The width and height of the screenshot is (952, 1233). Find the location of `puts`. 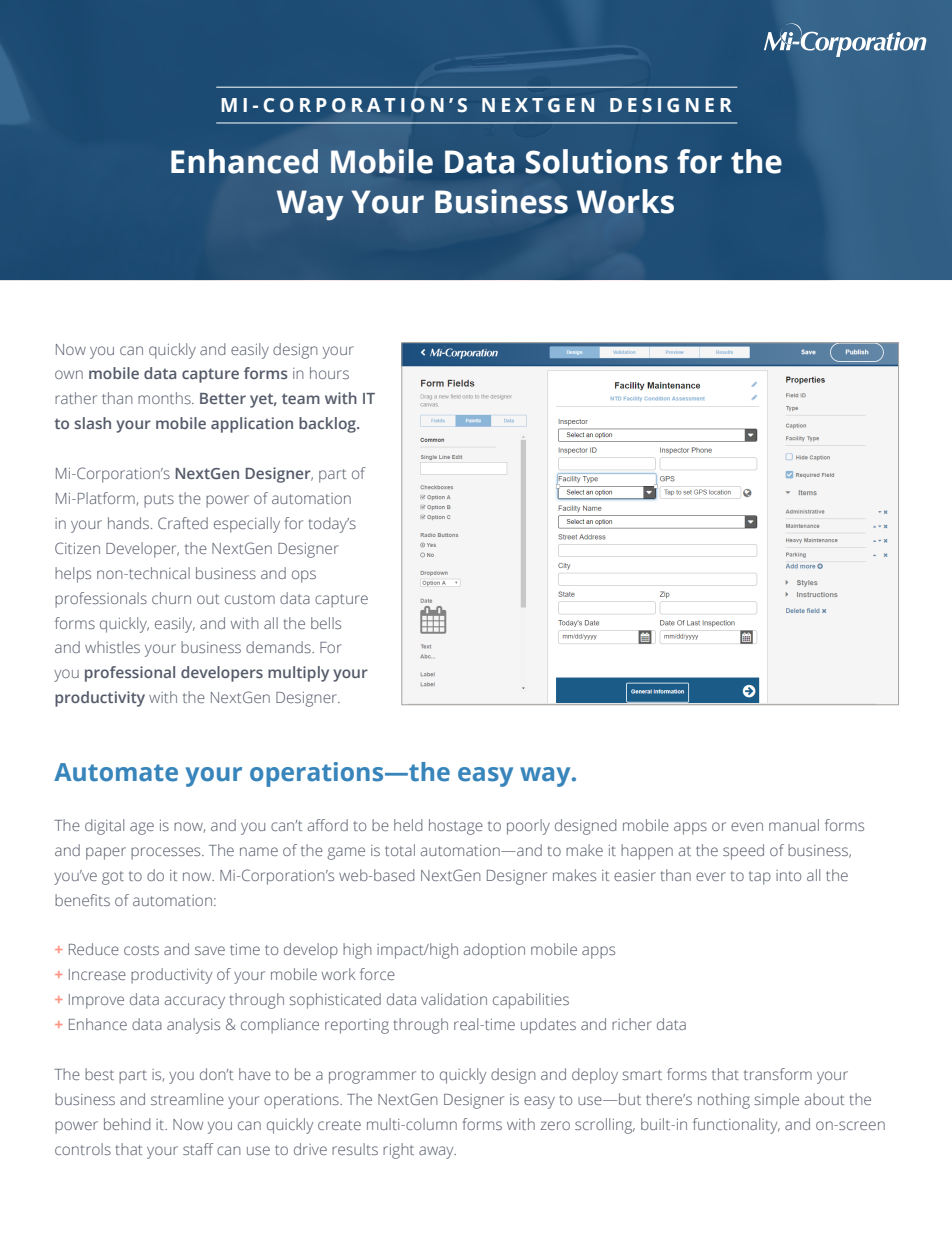

puts is located at coordinates (159, 501).
